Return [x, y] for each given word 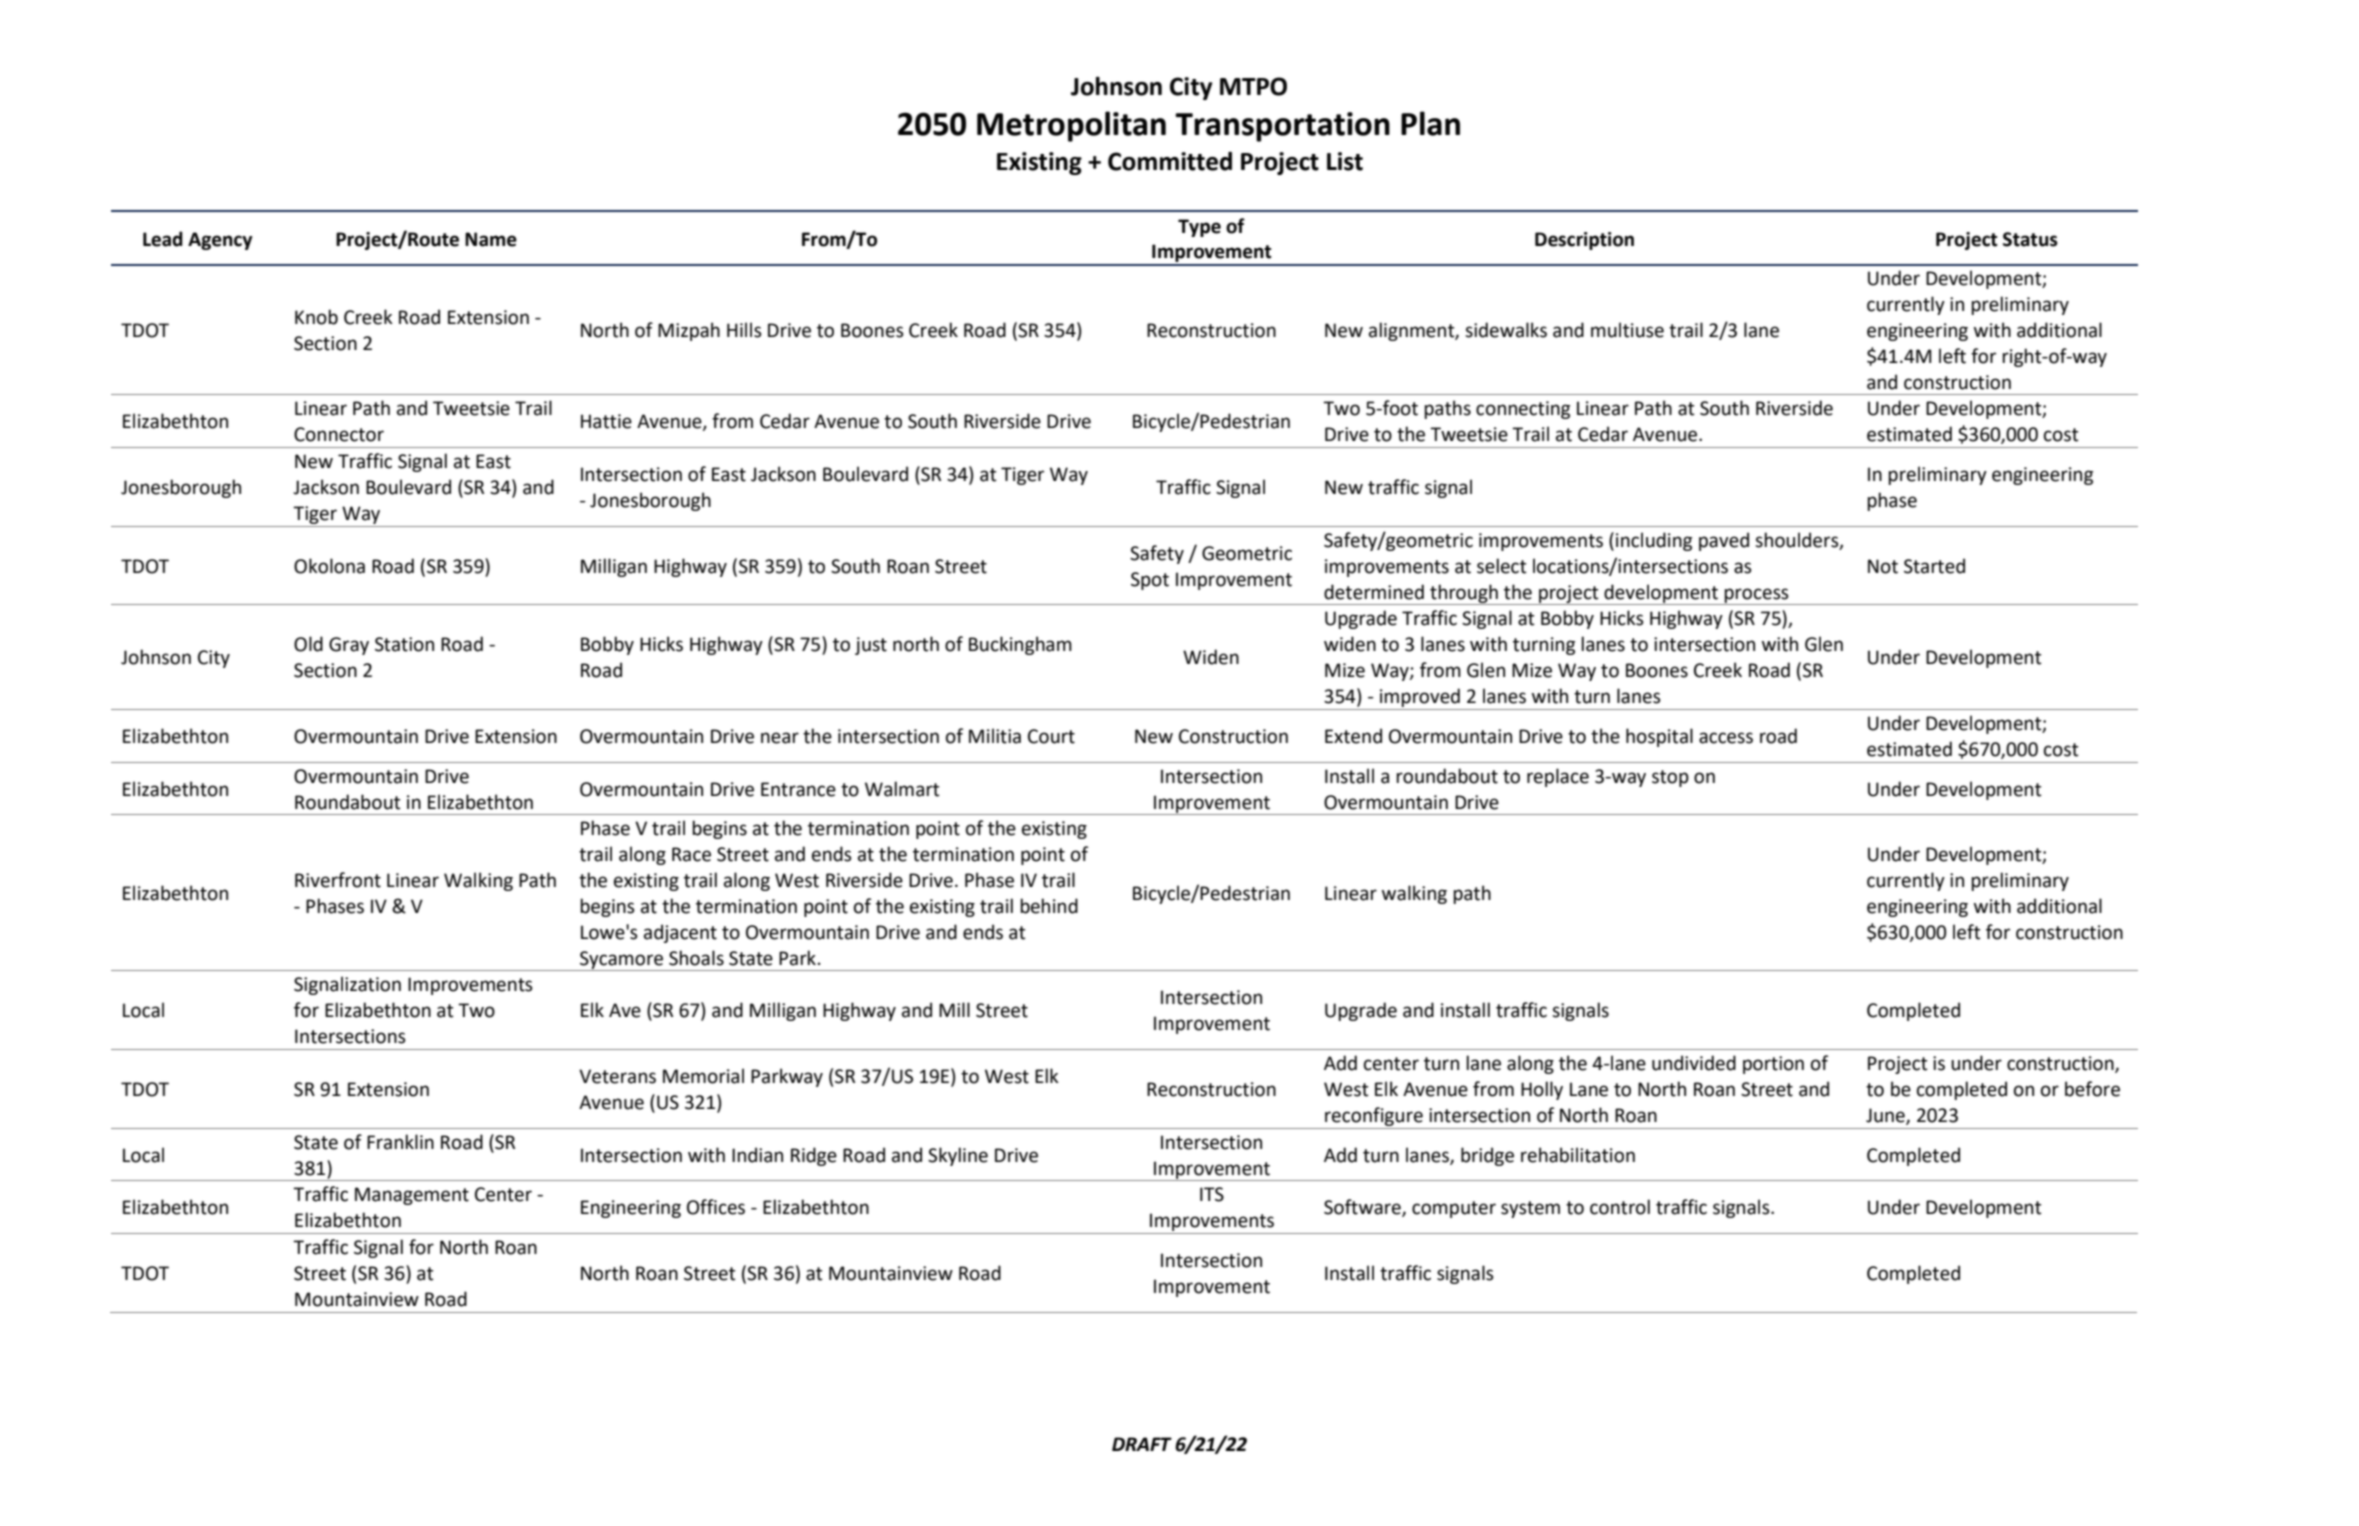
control [1620, 1207]
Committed [1170, 161]
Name [491, 239]
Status [2030, 239]
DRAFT [1142, 1444]
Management [412, 1196]
